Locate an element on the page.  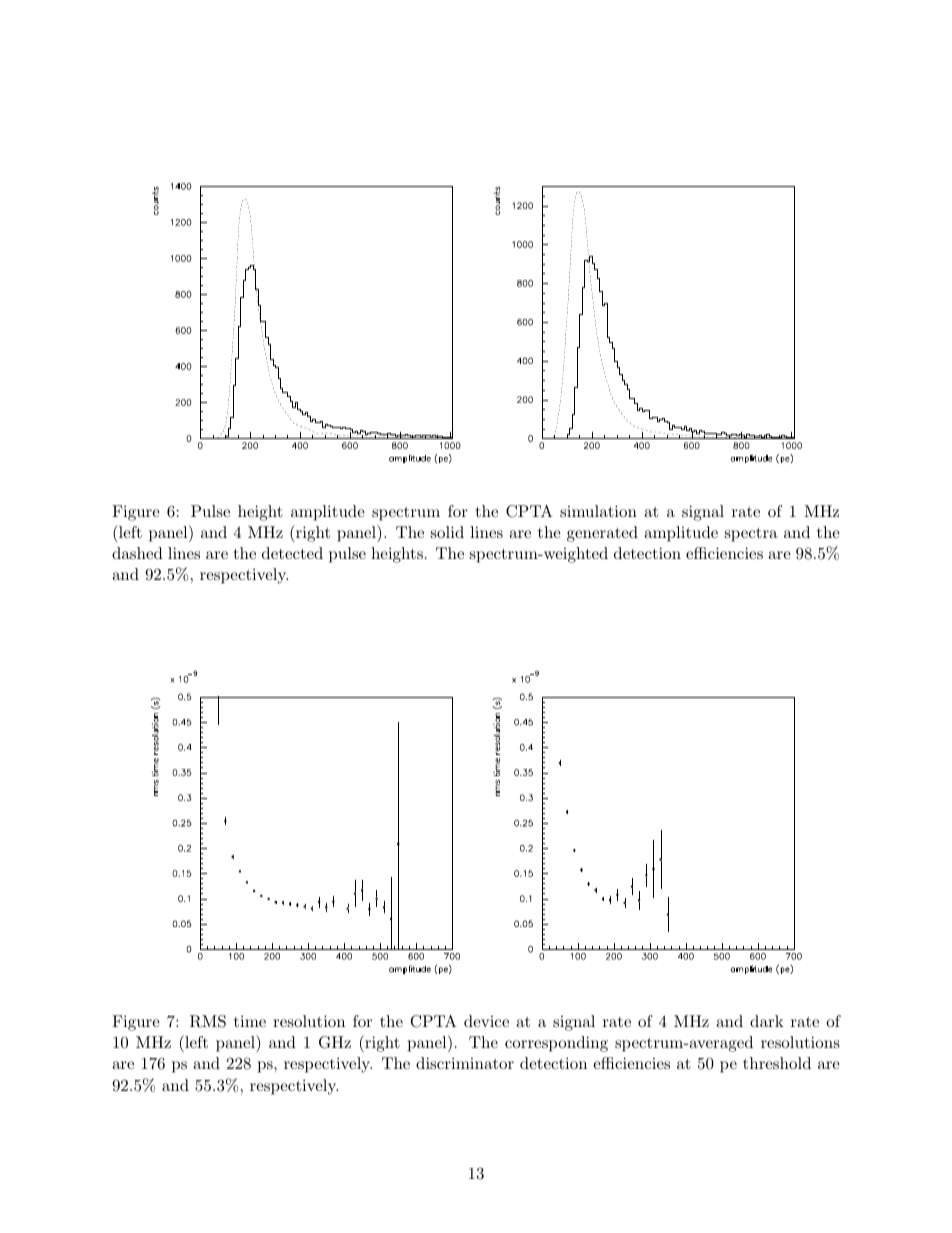
corresponding is located at coordinates (556, 1044).
